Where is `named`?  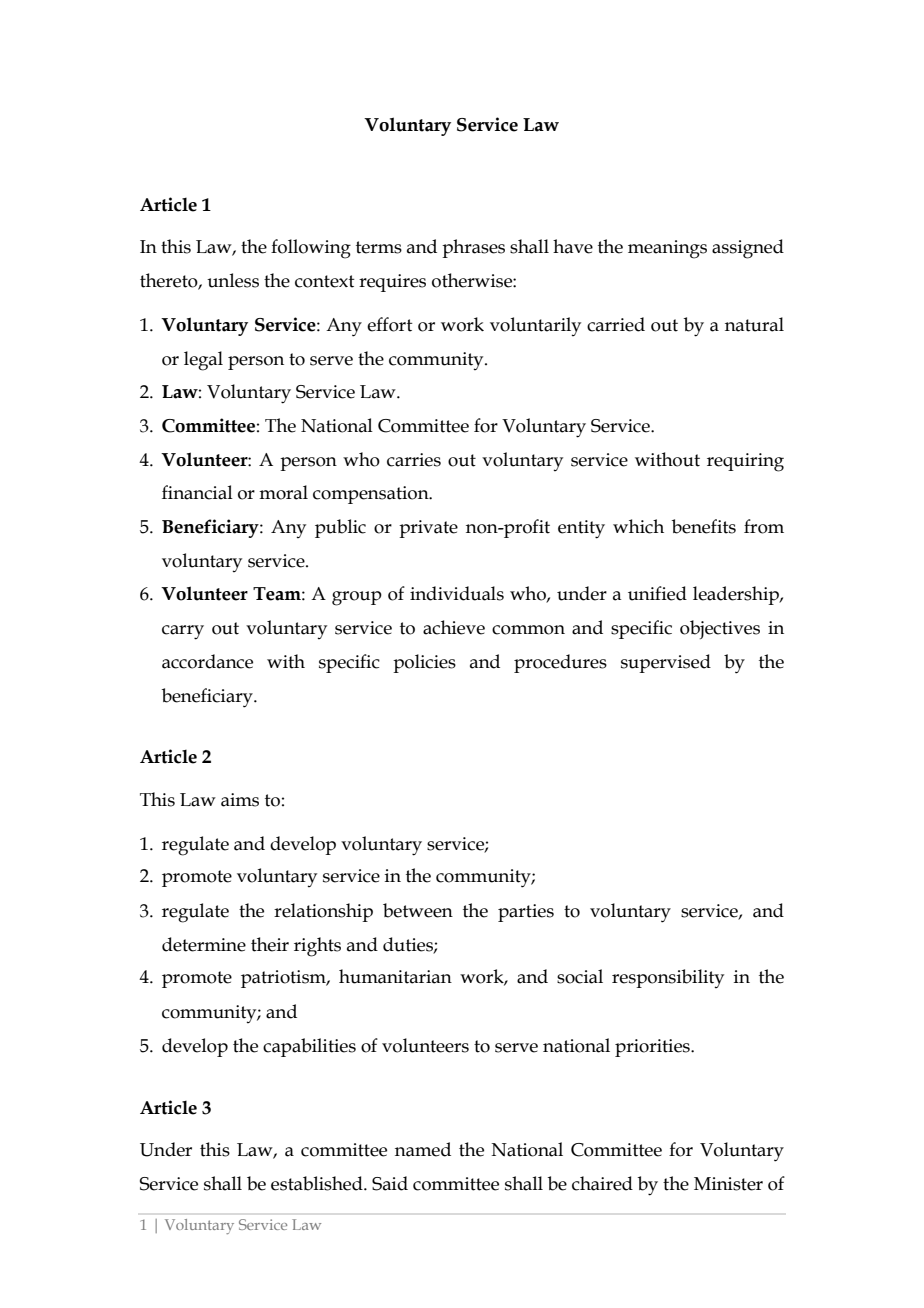
named is located at coordinates (423, 1149).
